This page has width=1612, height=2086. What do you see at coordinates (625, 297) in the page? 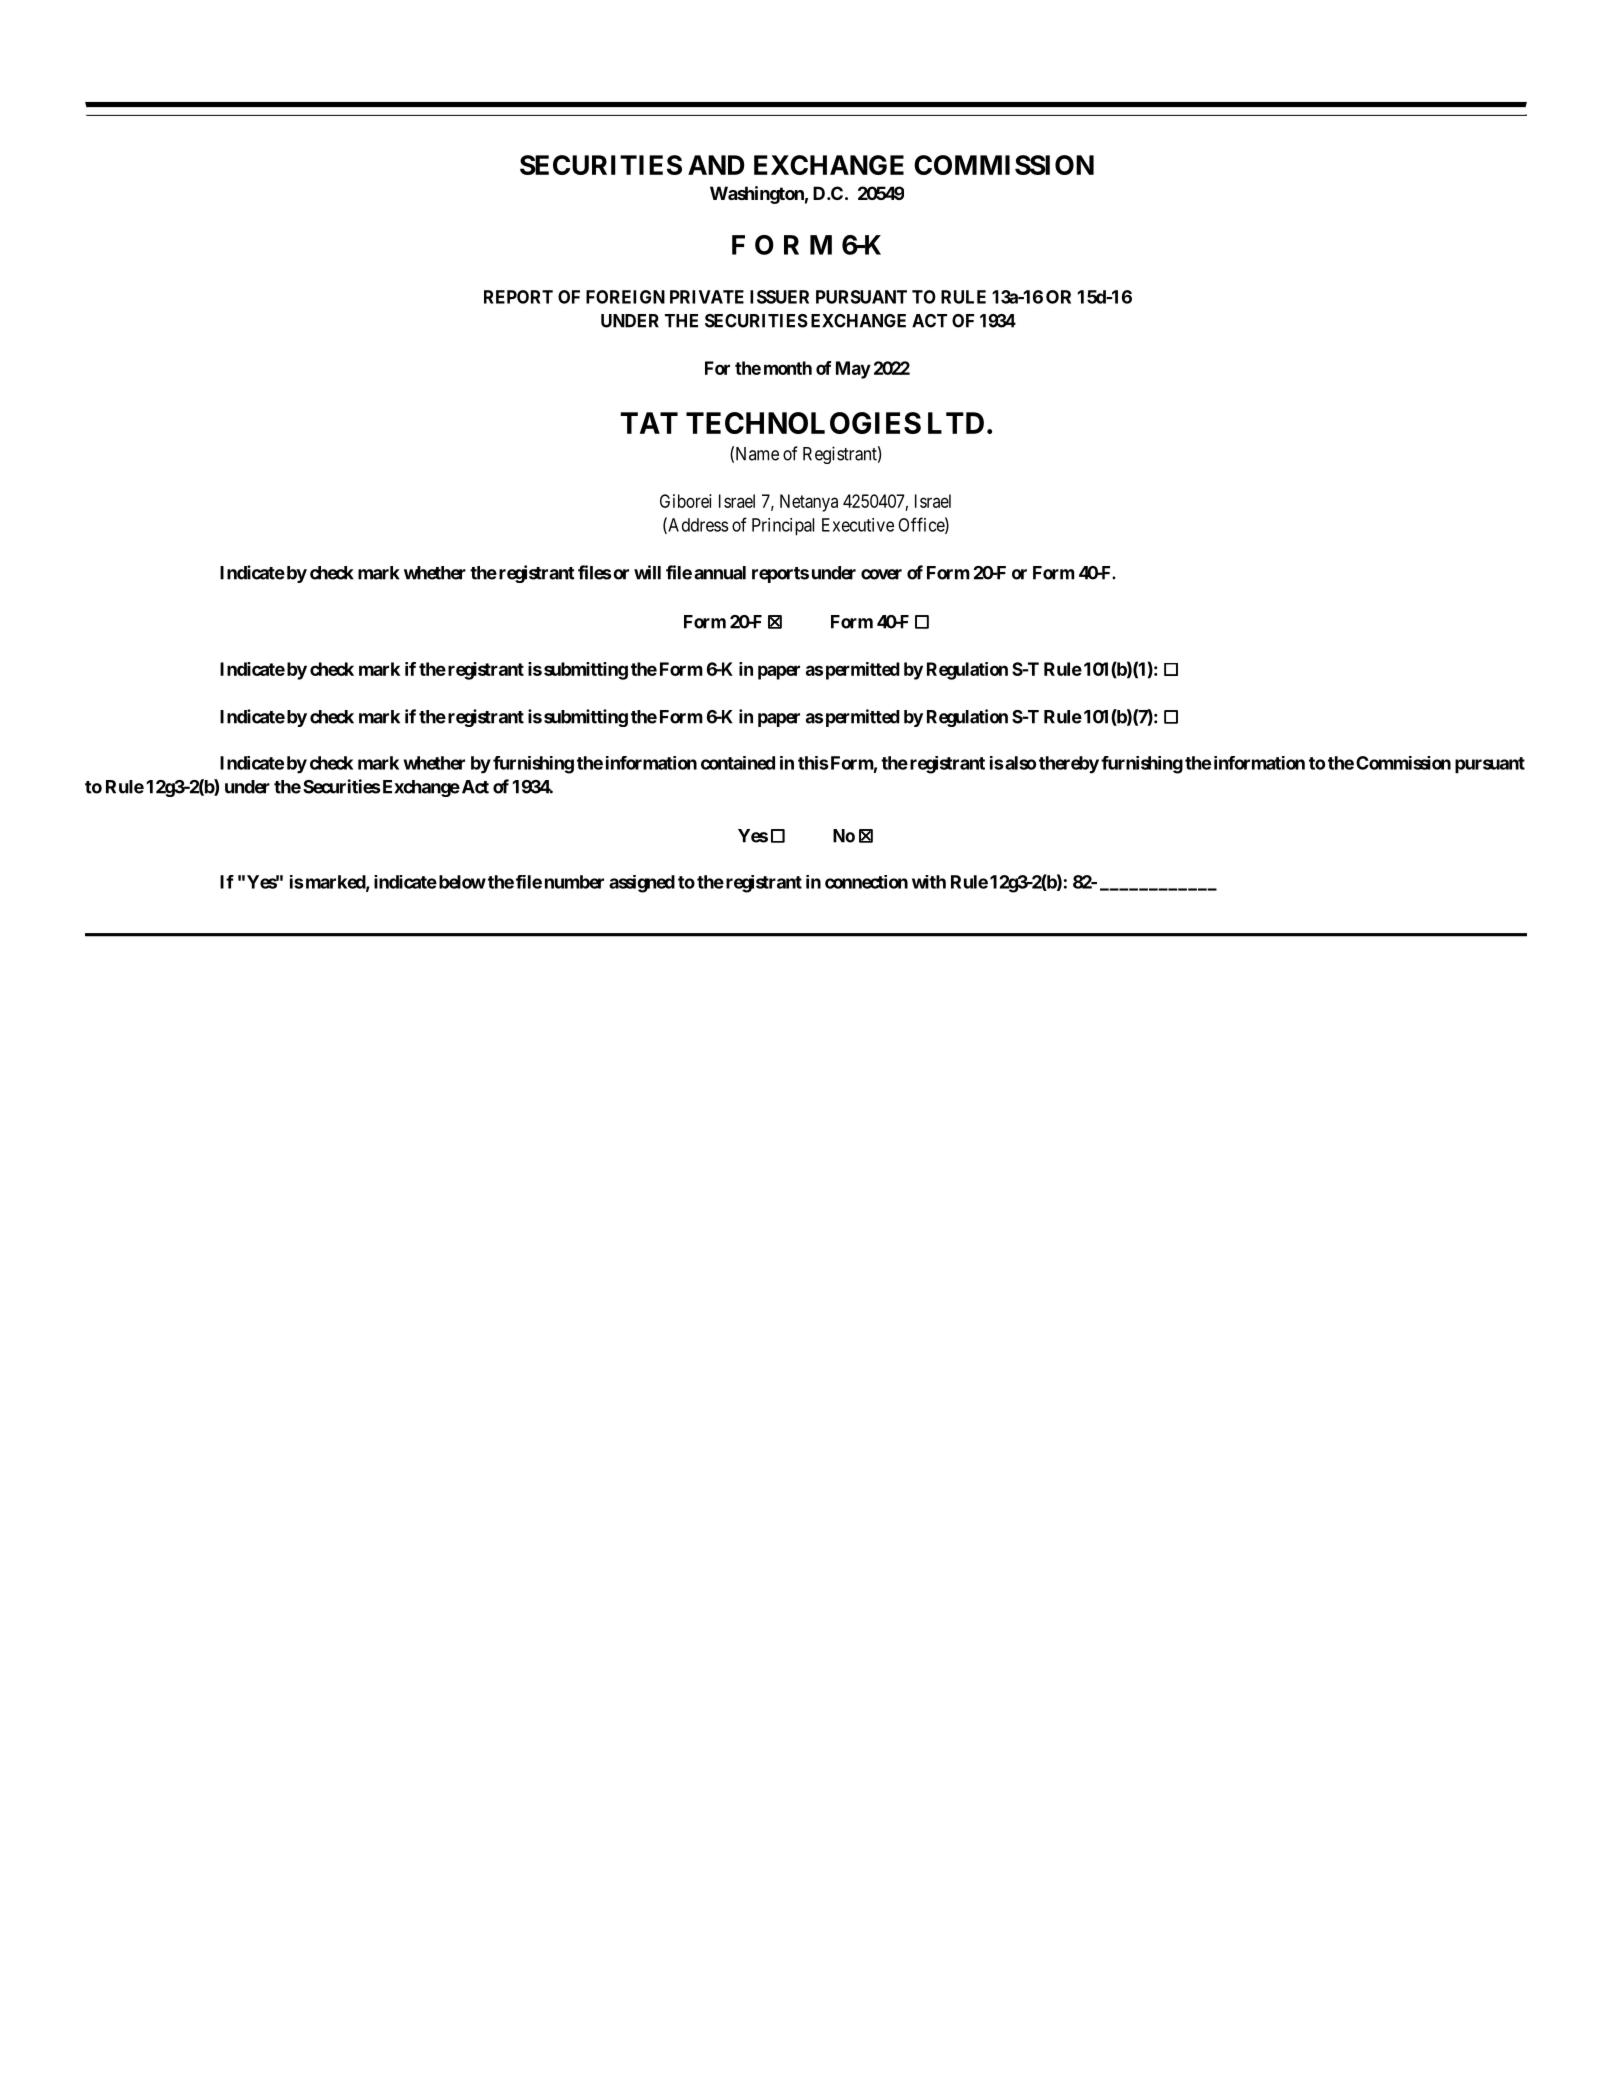
I see `FOREIGN` at bounding box center [625, 297].
